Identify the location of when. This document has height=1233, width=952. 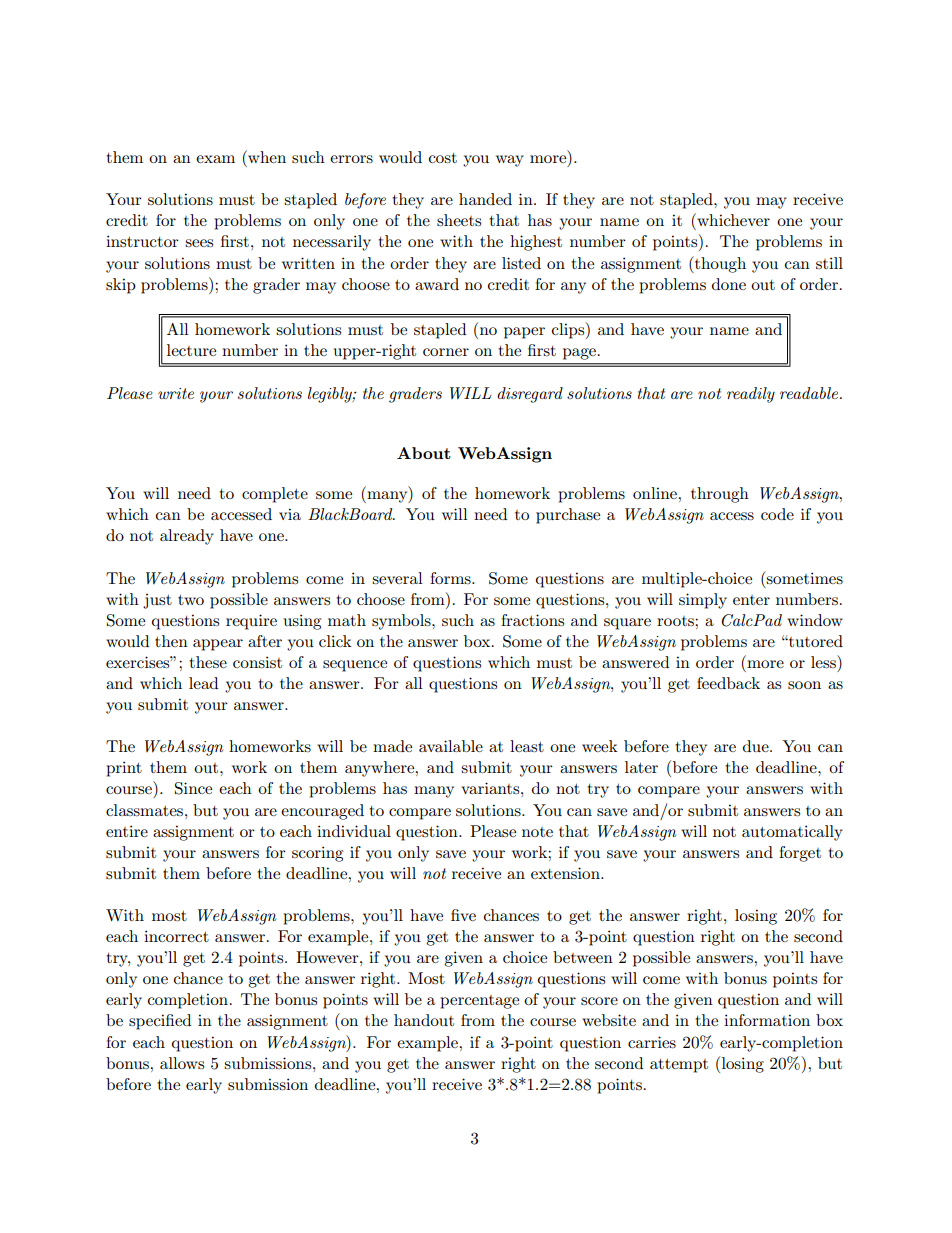
(266, 156).
